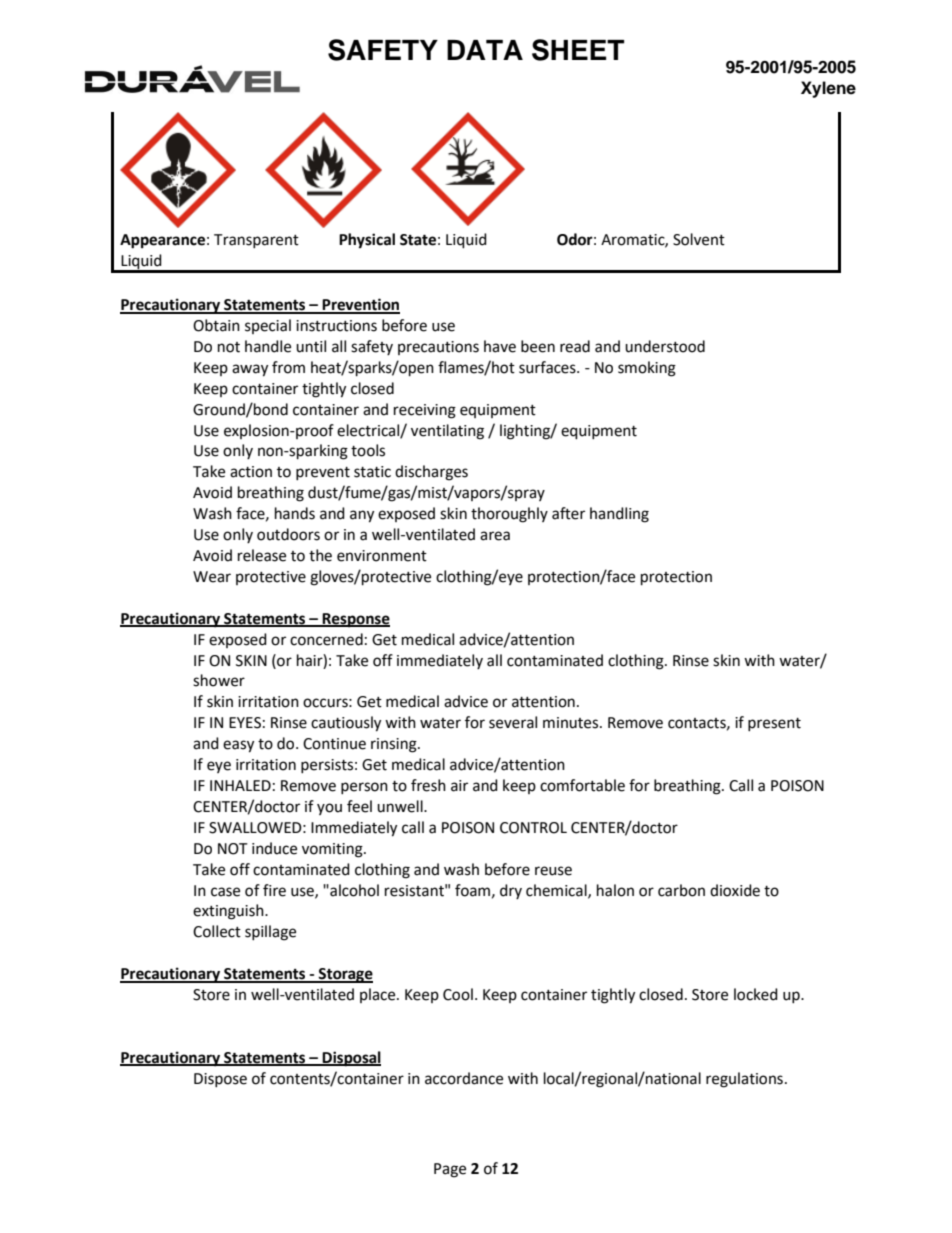 The image size is (952, 1233). I want to click on Dispose, so click(220, 1080).
